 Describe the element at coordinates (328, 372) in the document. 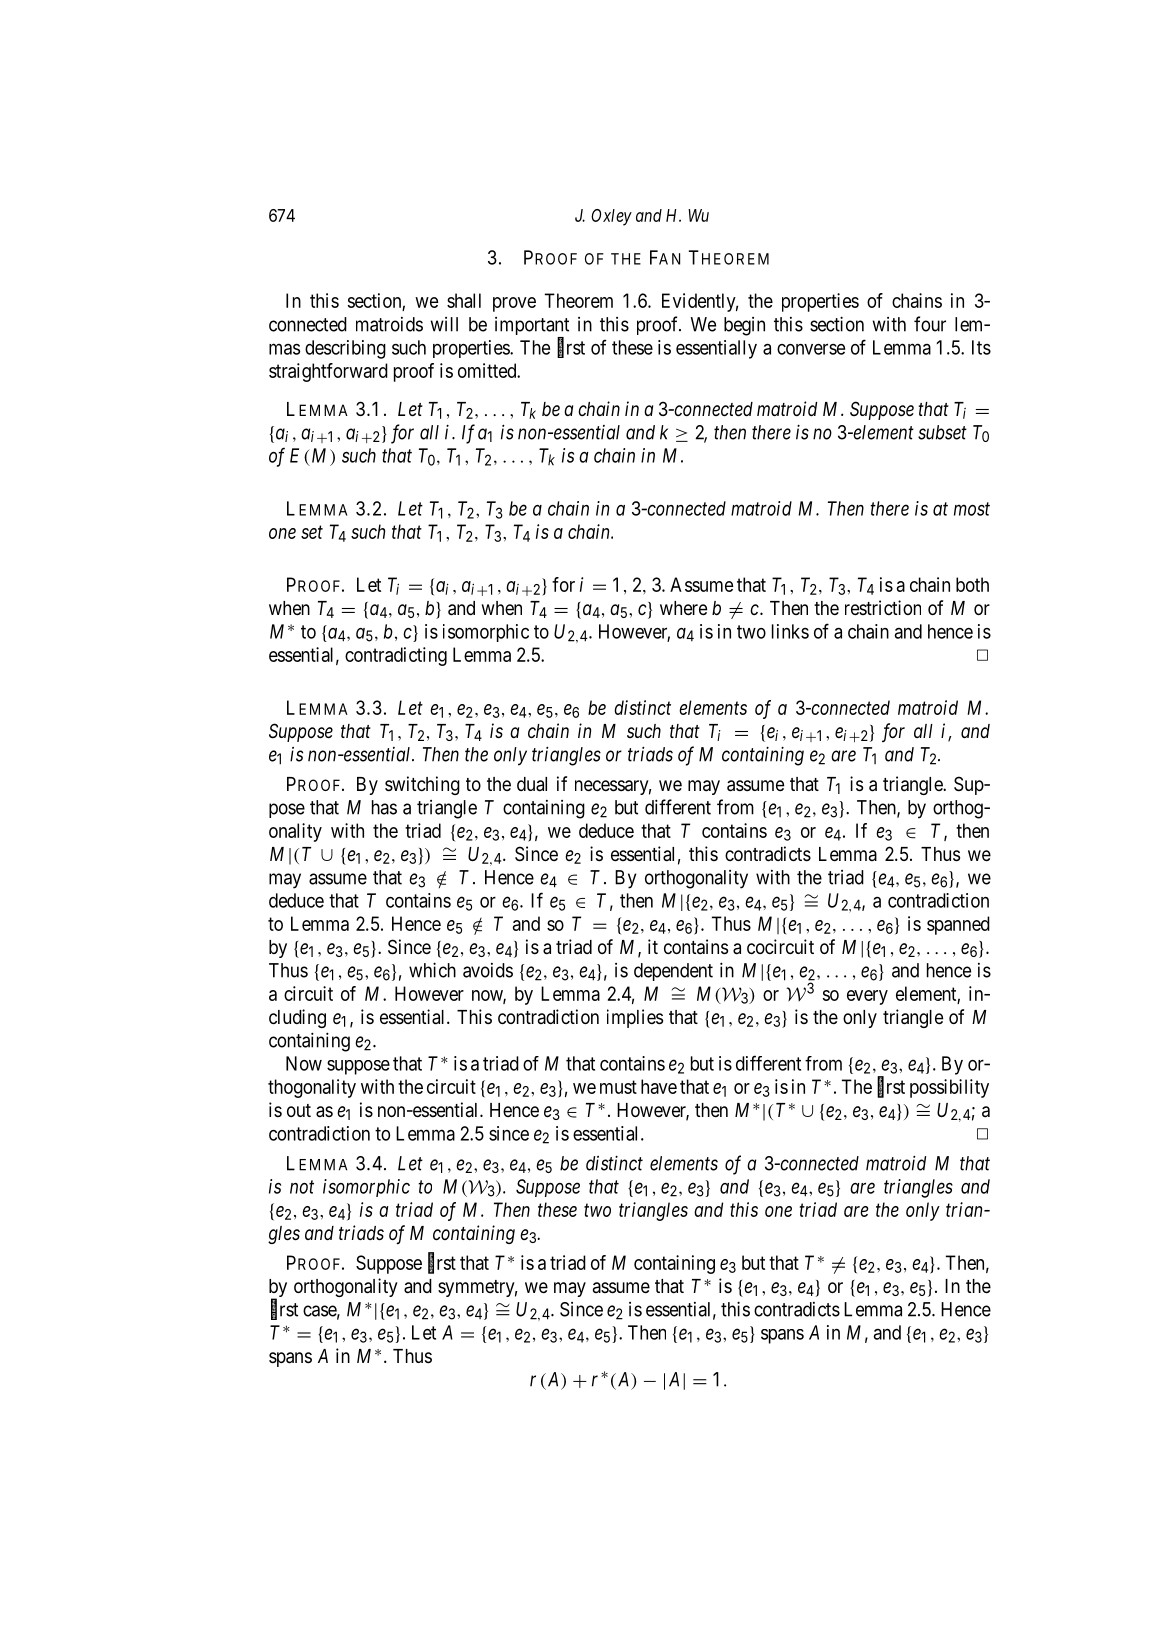

I see `straightforward` at that location.
